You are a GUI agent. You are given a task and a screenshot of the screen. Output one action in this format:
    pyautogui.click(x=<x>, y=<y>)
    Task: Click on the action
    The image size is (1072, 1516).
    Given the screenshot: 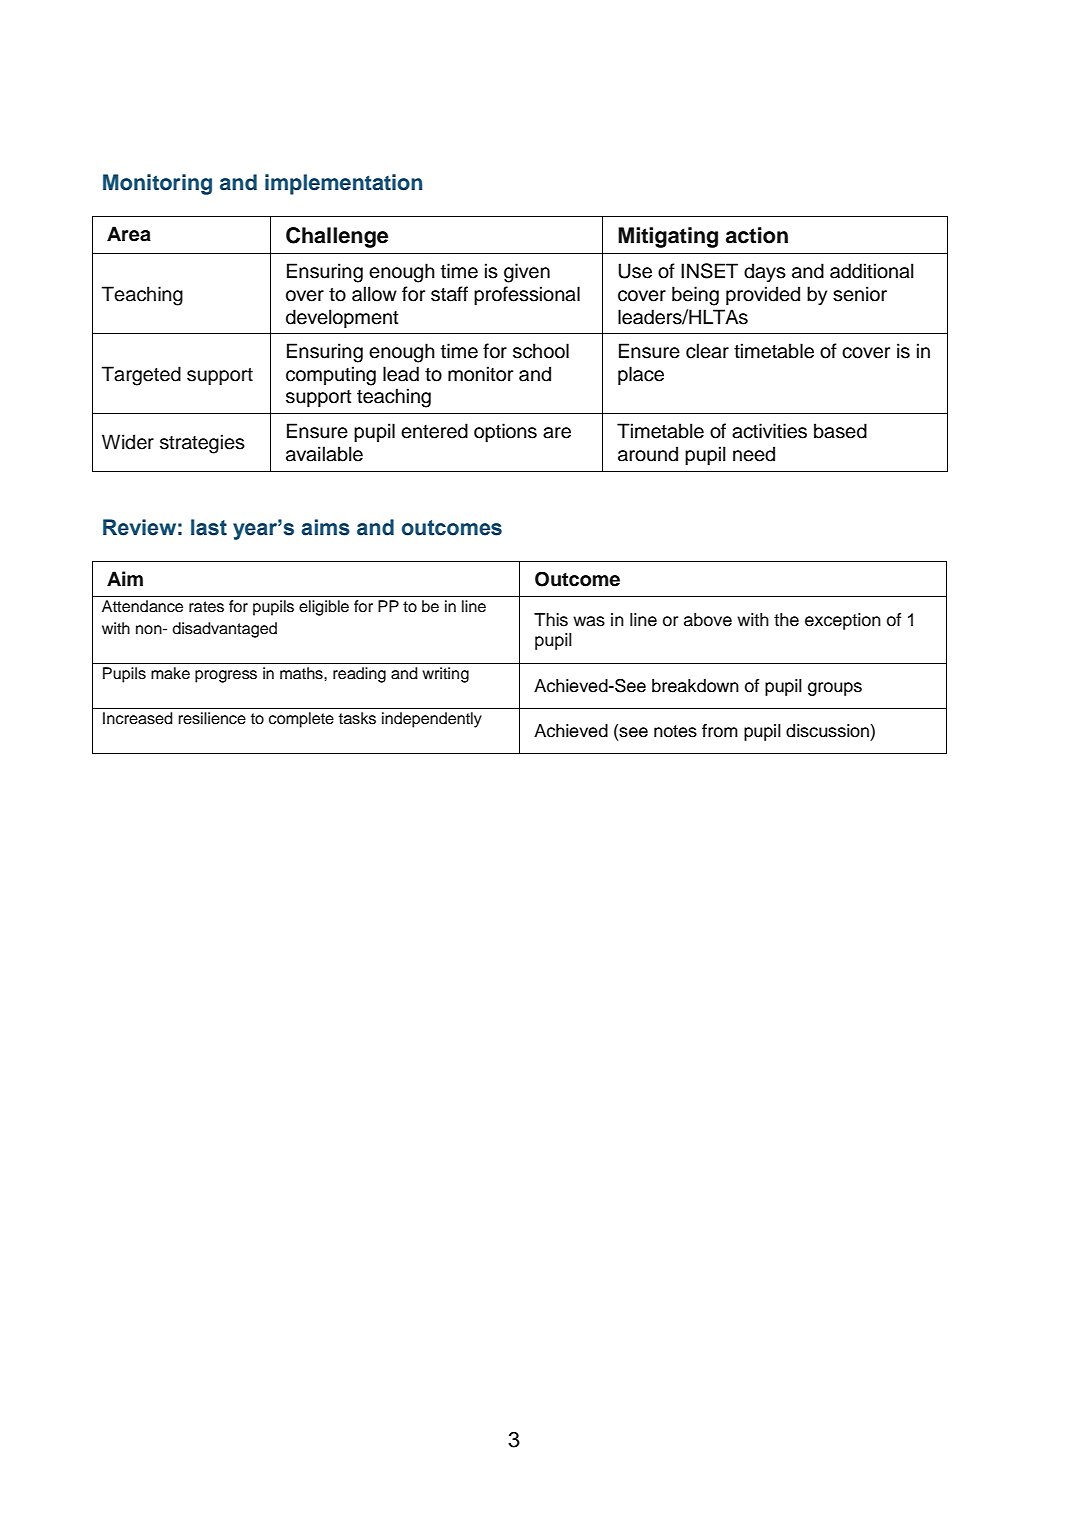 What is the action you would take?
    pyautogui.click(x=757, y=235)
